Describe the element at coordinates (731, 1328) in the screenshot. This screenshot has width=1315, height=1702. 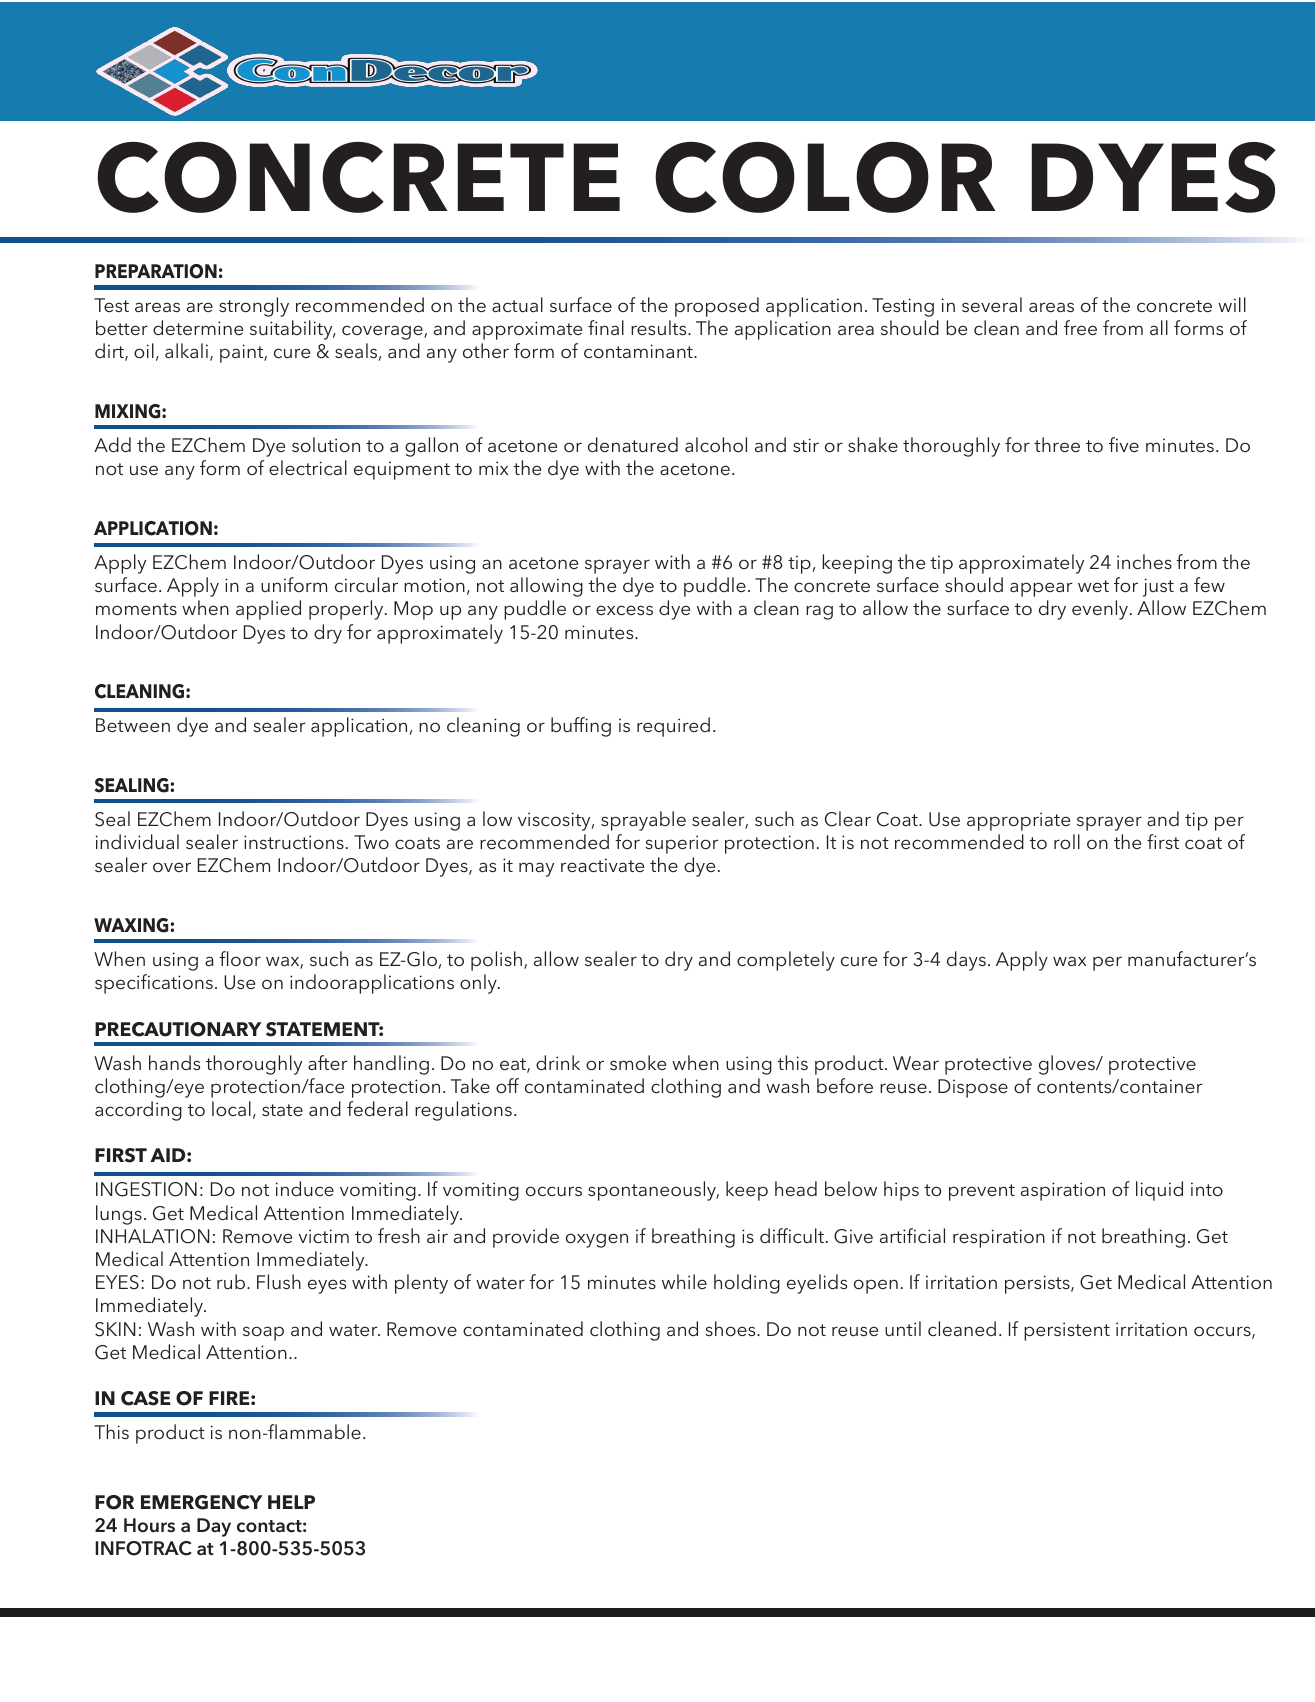
I see `shoes` at that location.
